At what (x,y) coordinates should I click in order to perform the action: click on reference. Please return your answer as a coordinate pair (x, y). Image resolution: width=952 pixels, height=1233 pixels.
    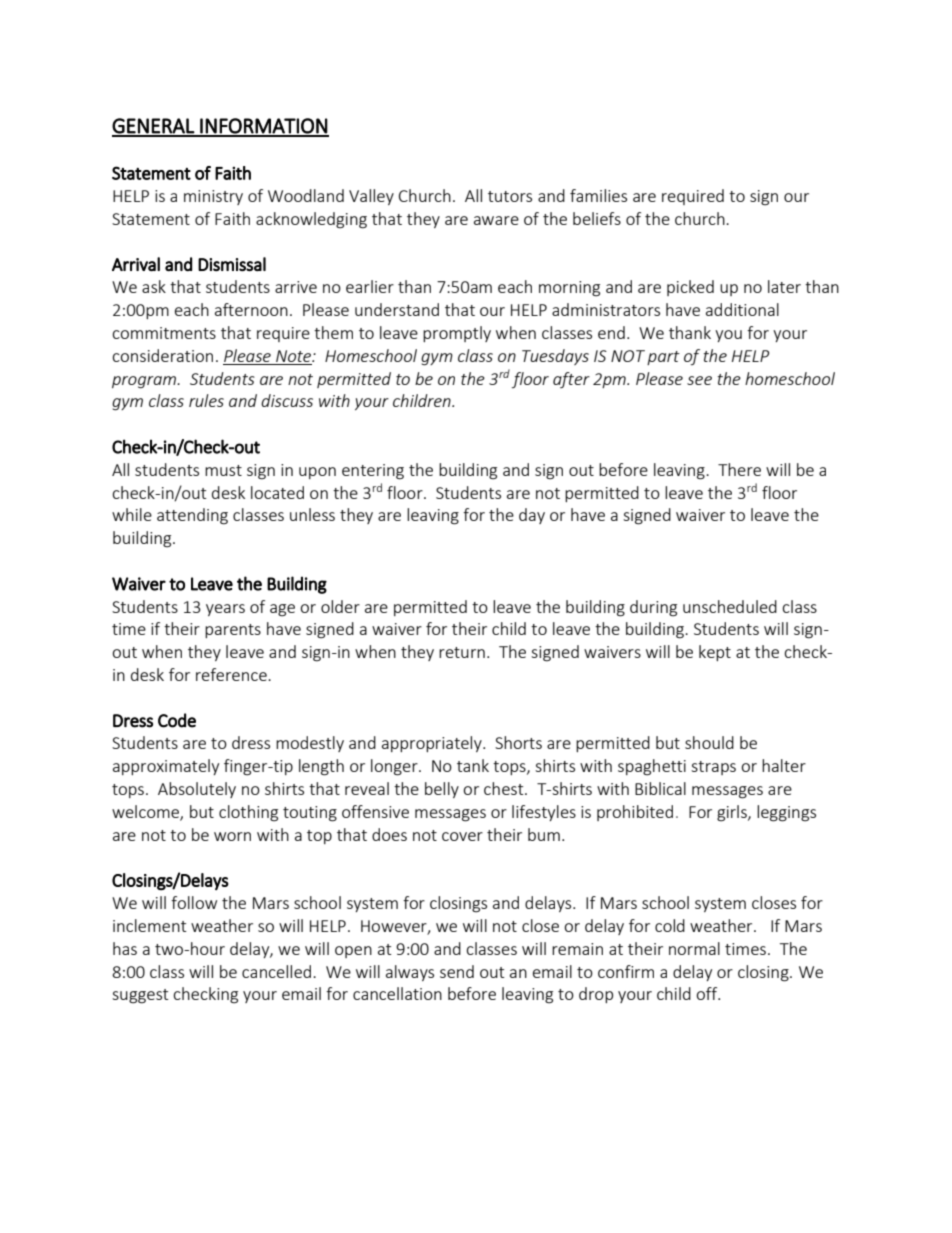
    Looking at the image, I should click on (232, 674).
